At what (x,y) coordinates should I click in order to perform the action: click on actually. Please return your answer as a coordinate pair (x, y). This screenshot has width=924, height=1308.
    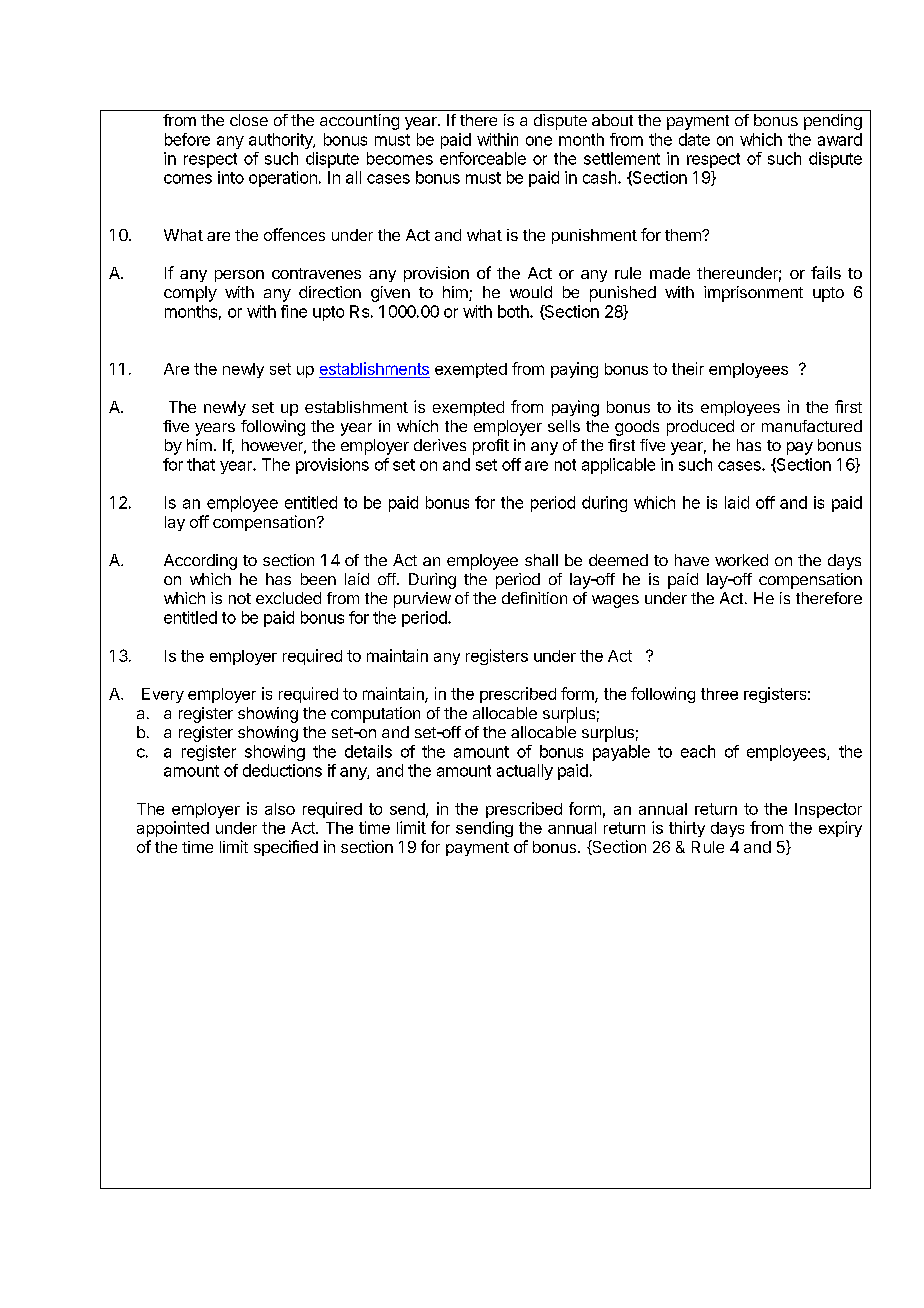
    Looking at the image, I should click on (525, 772).
